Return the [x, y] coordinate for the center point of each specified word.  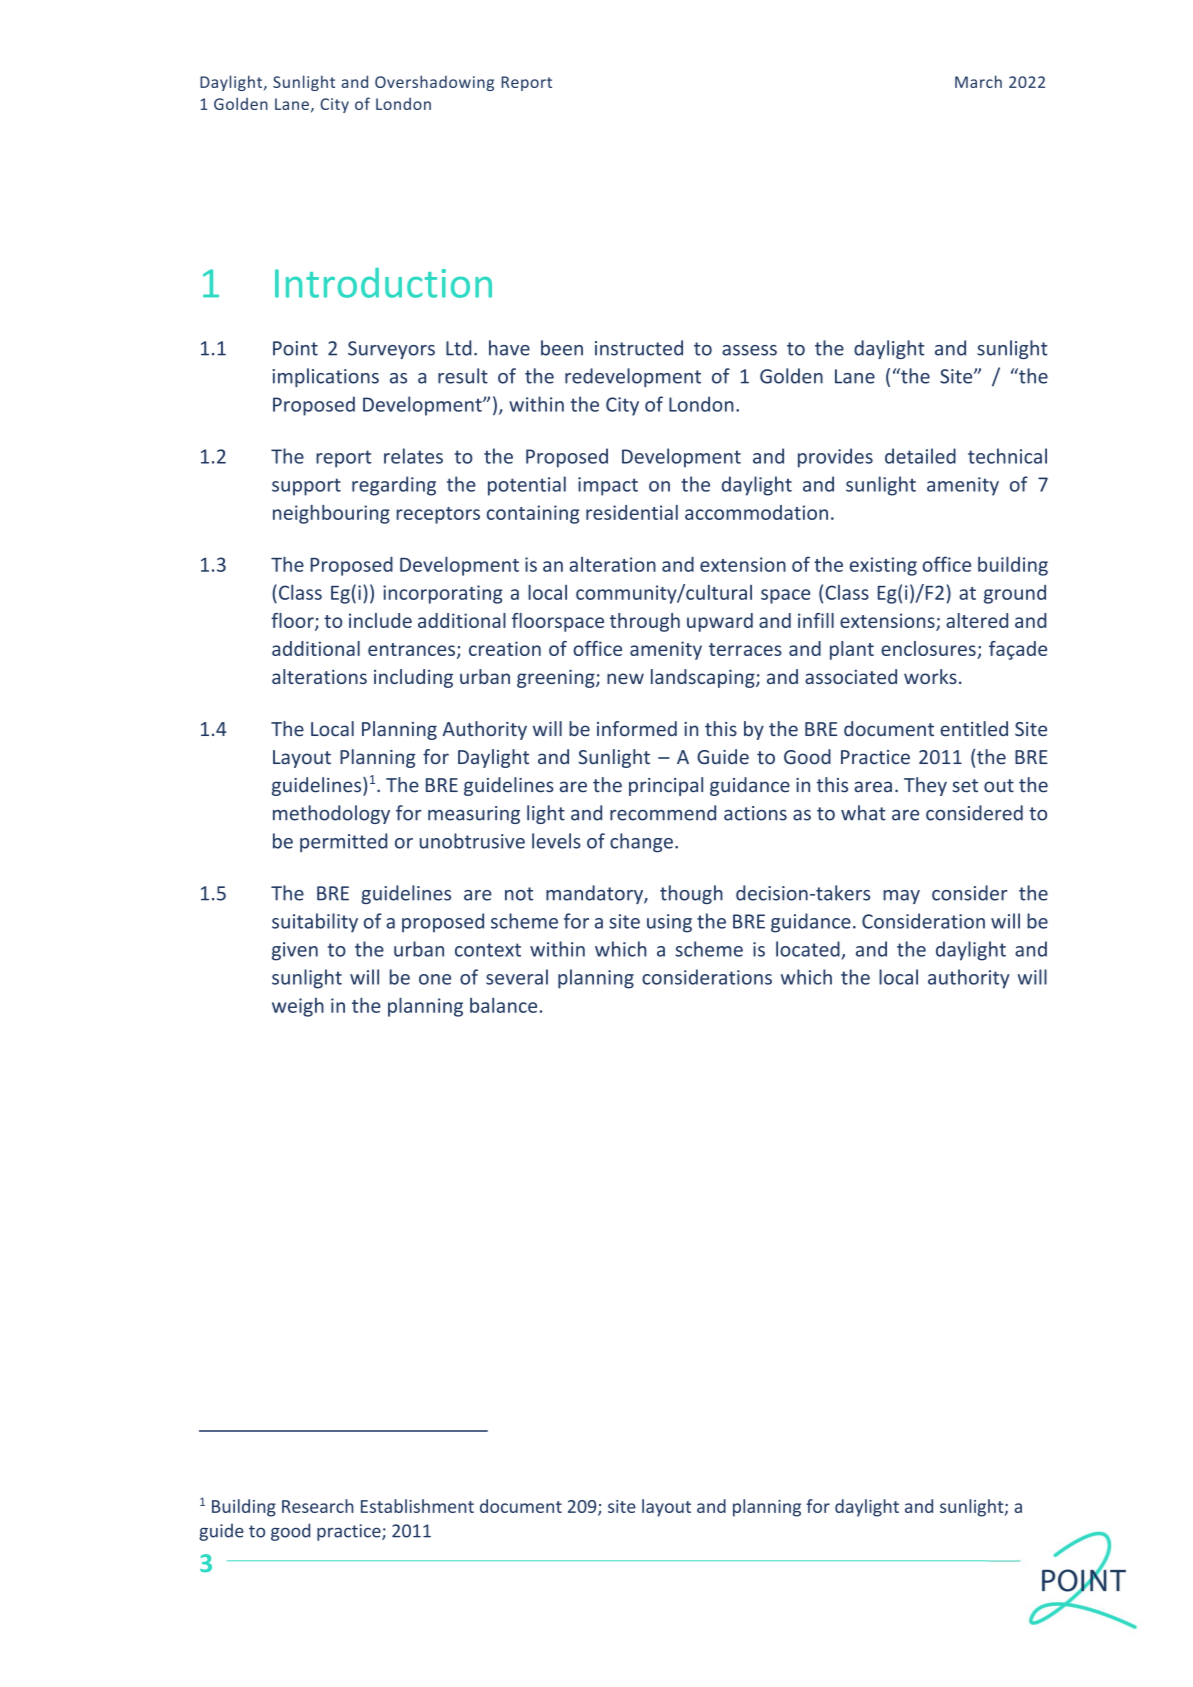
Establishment [417, 1506]
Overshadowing [434, 83]
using [669, 923]
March [978, 81]
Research [318, 1506]
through [645, 622]
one [435, 979]
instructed [639, 348]
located [808, 949]
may [901, 897]
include [380, 620]
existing [883, 566]
